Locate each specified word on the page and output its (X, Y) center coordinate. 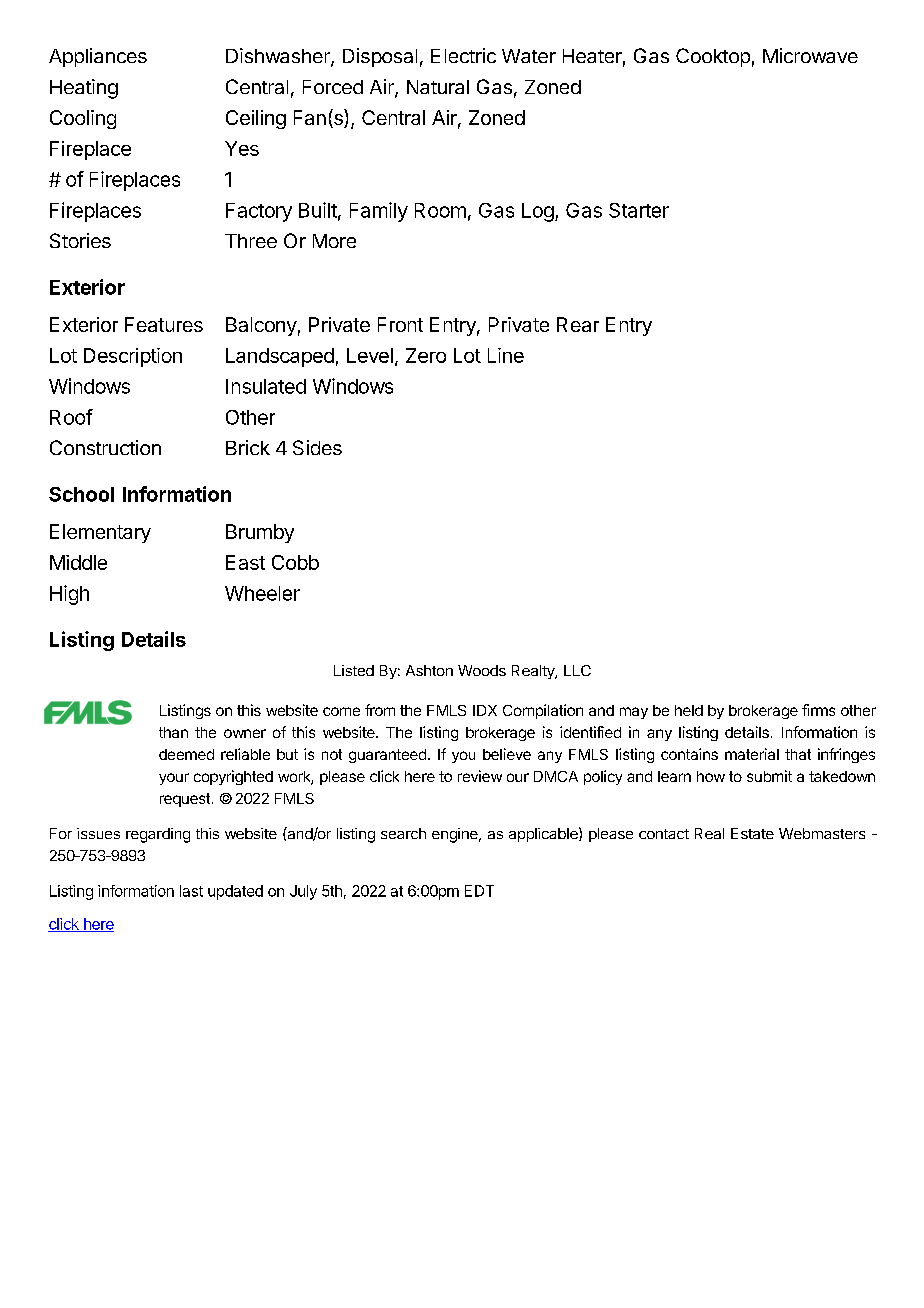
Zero (426, 355)
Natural (438, 87)
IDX (485, 710)
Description (133, 357)
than (173, 732)
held (689, 710)
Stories (80, 240)
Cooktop (713, 57)
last (191, 891)
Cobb (295, 562)
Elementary (100, 533)
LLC (577, 670)
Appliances (98, 57)
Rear (578, 324)
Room (440, 210)
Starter (639, 210)
